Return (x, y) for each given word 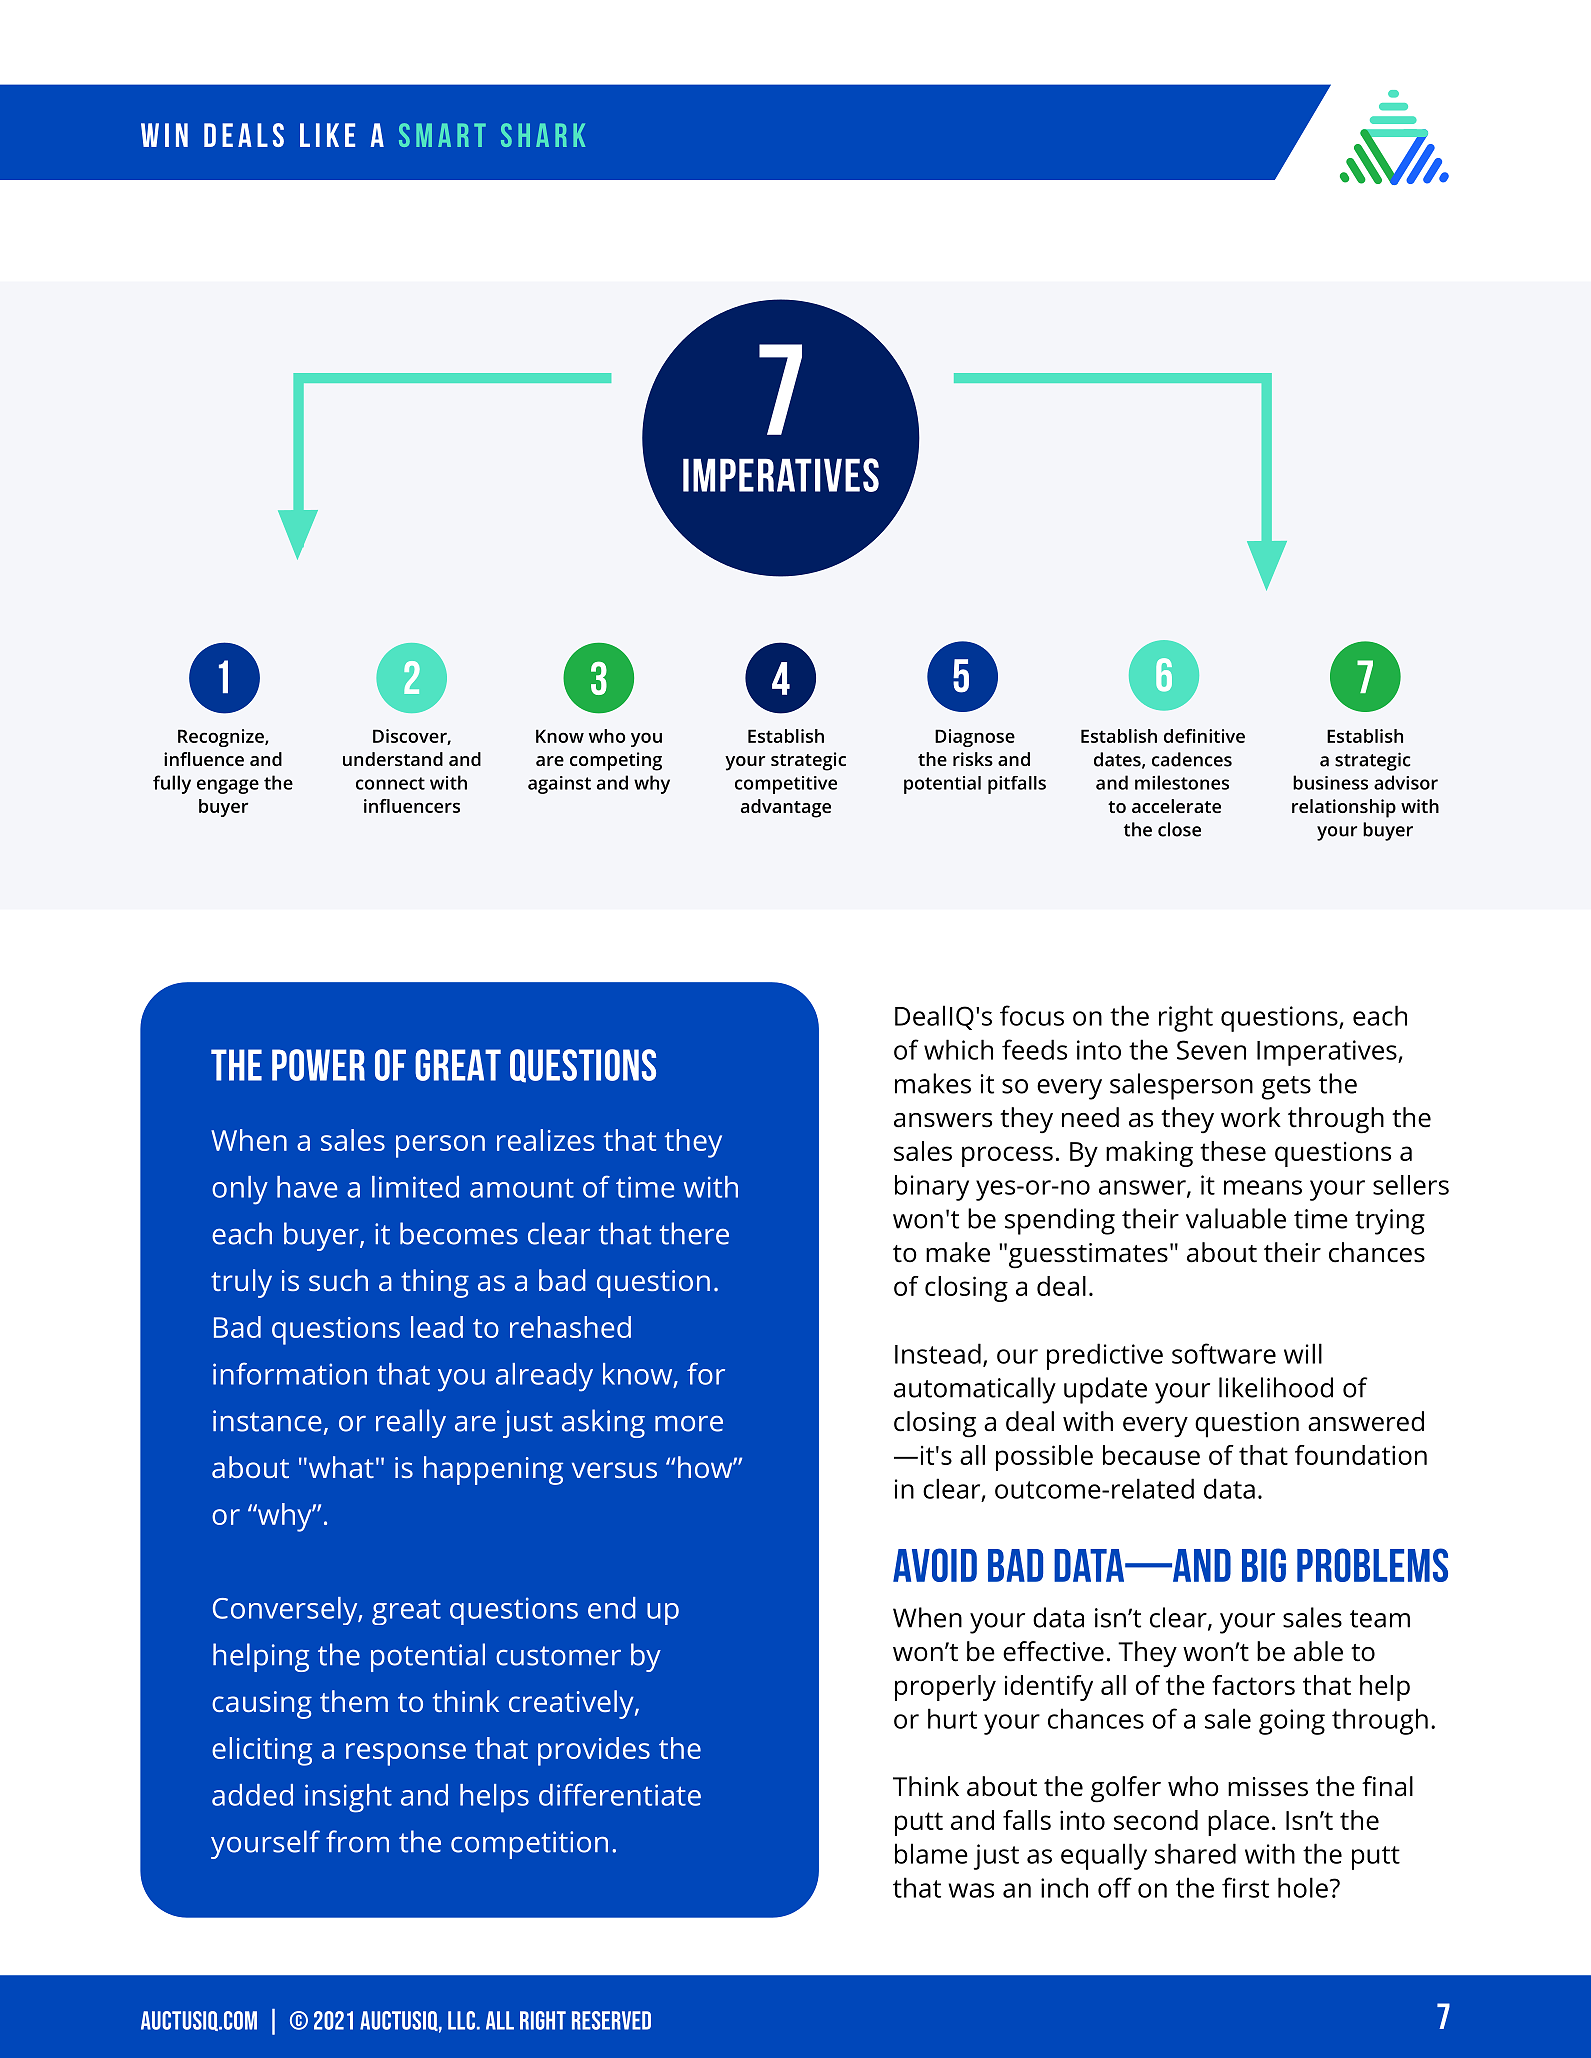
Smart (442, 135)
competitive (786, 785)
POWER (318, 1065)
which (958, 1049)
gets (1286, 1088)
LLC (461, 2020)
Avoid (935, 1565)
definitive (1204, 736)
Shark (543, 135)
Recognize (222, 738)
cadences (1192, 759)
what (340, 1467)
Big (1264, 1565)
